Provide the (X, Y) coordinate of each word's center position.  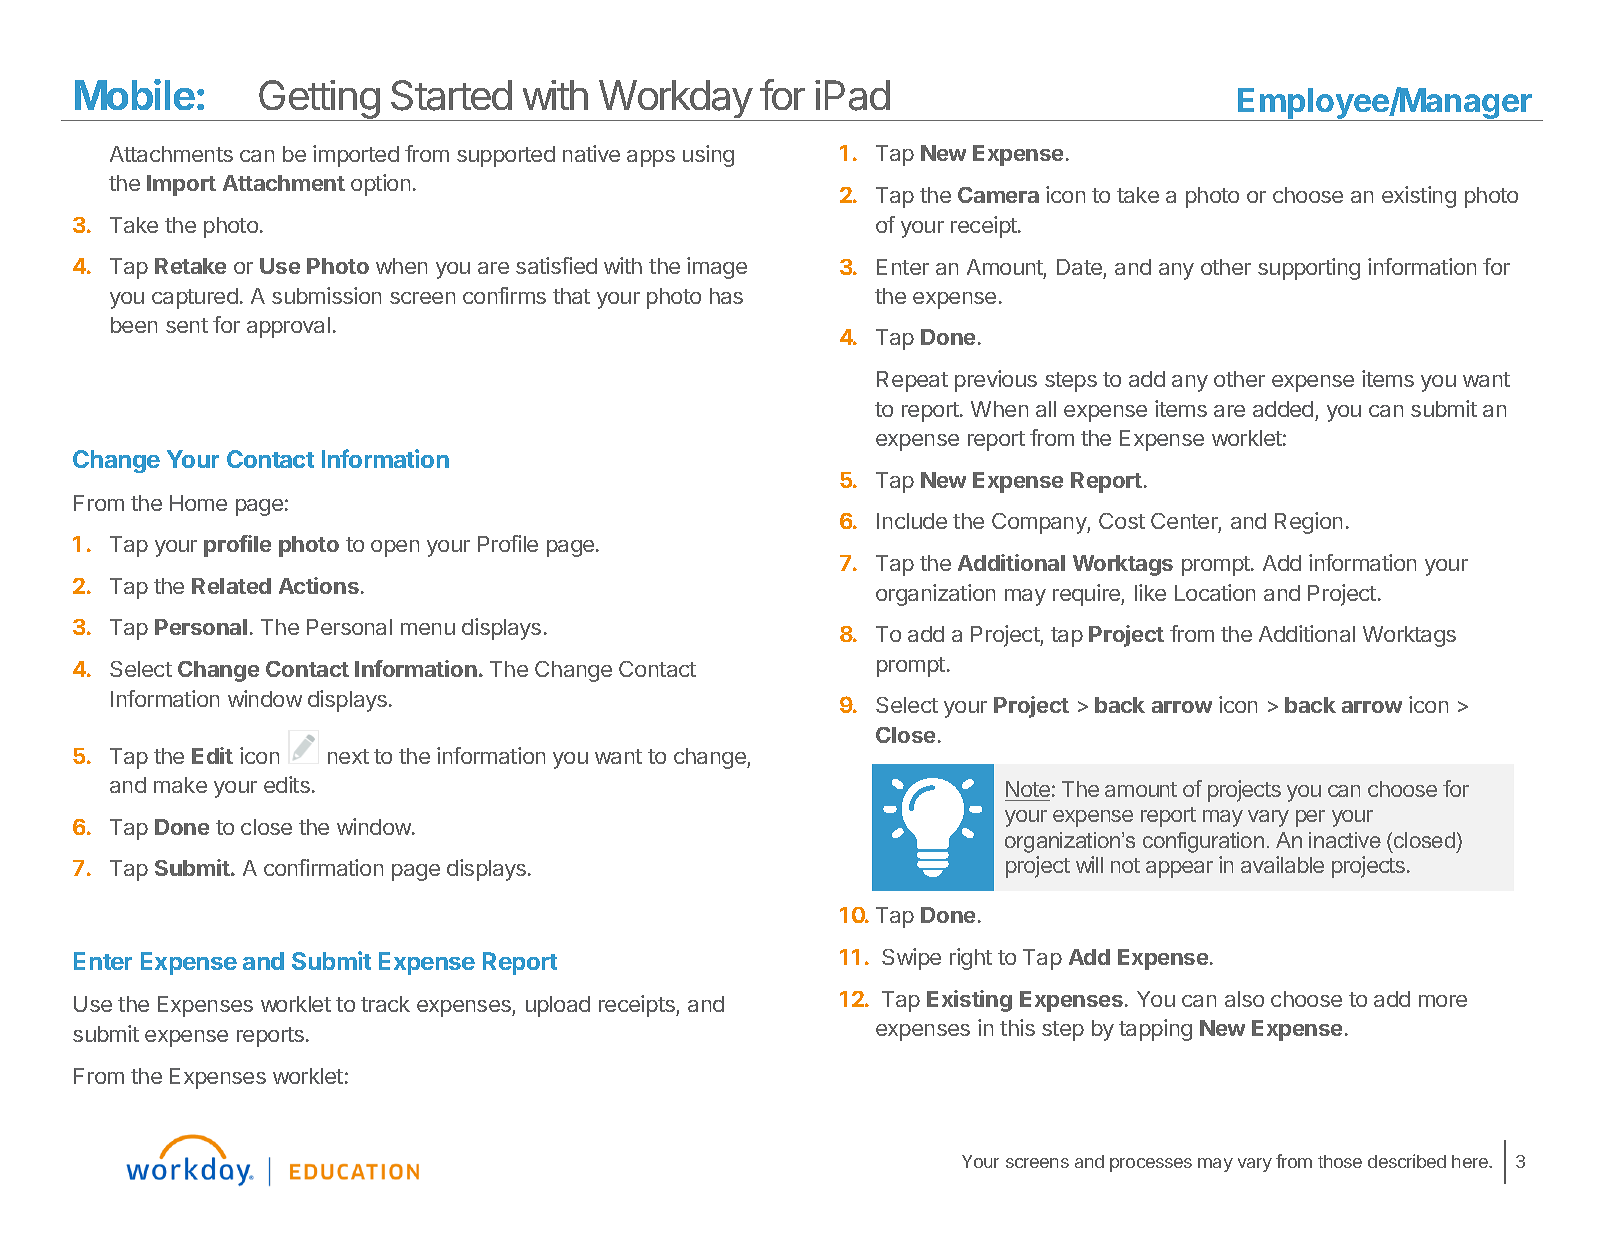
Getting (319, 100)
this (1017, 1027)
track (385, 1004)
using (708, 156)
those (1340, 1161)
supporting (1309, 269)
